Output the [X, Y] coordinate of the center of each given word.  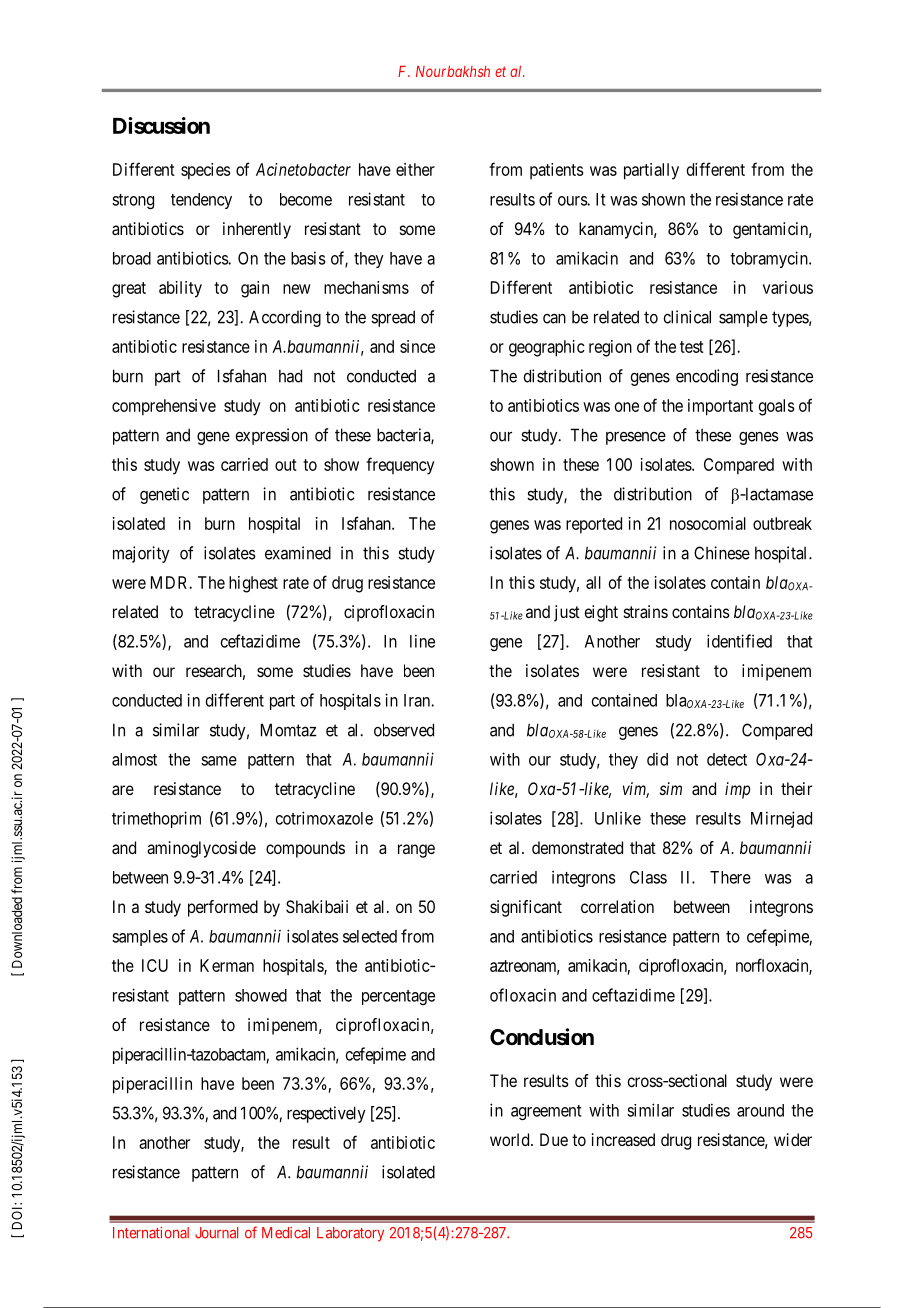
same [219, 761]
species [206, 171]
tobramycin [770, 259]
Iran [418, 700]
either [415, 169]
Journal [216, 1233]
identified [739, 641]
